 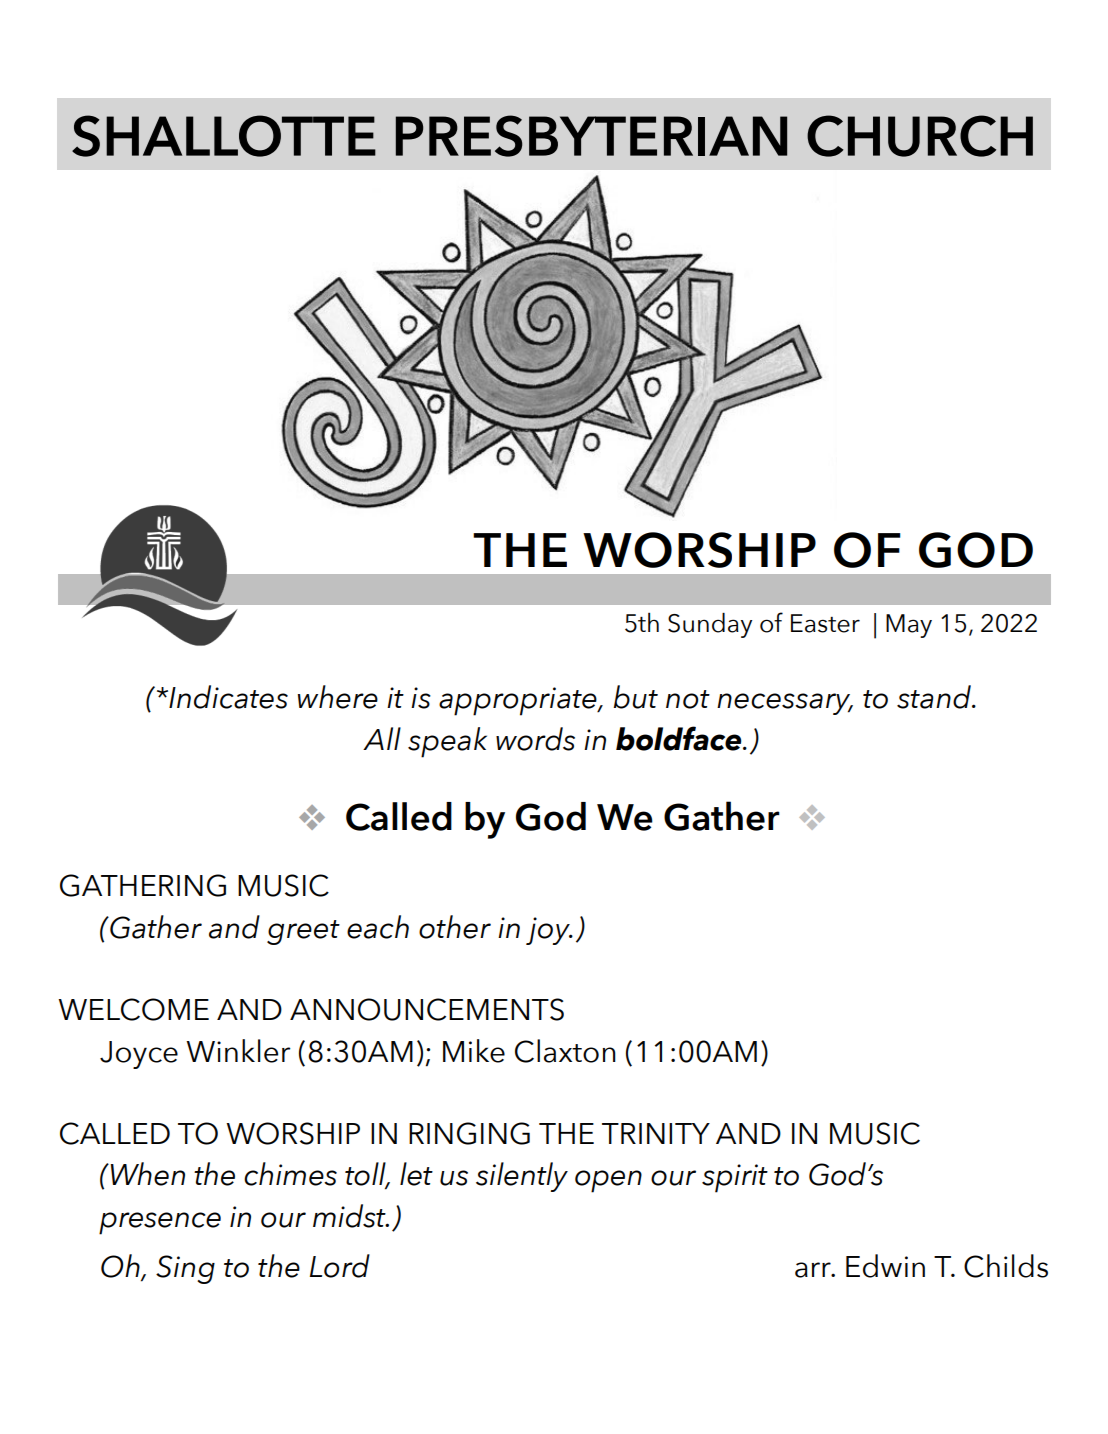 I want to click on Indicates, so click(x=227, y=697).
